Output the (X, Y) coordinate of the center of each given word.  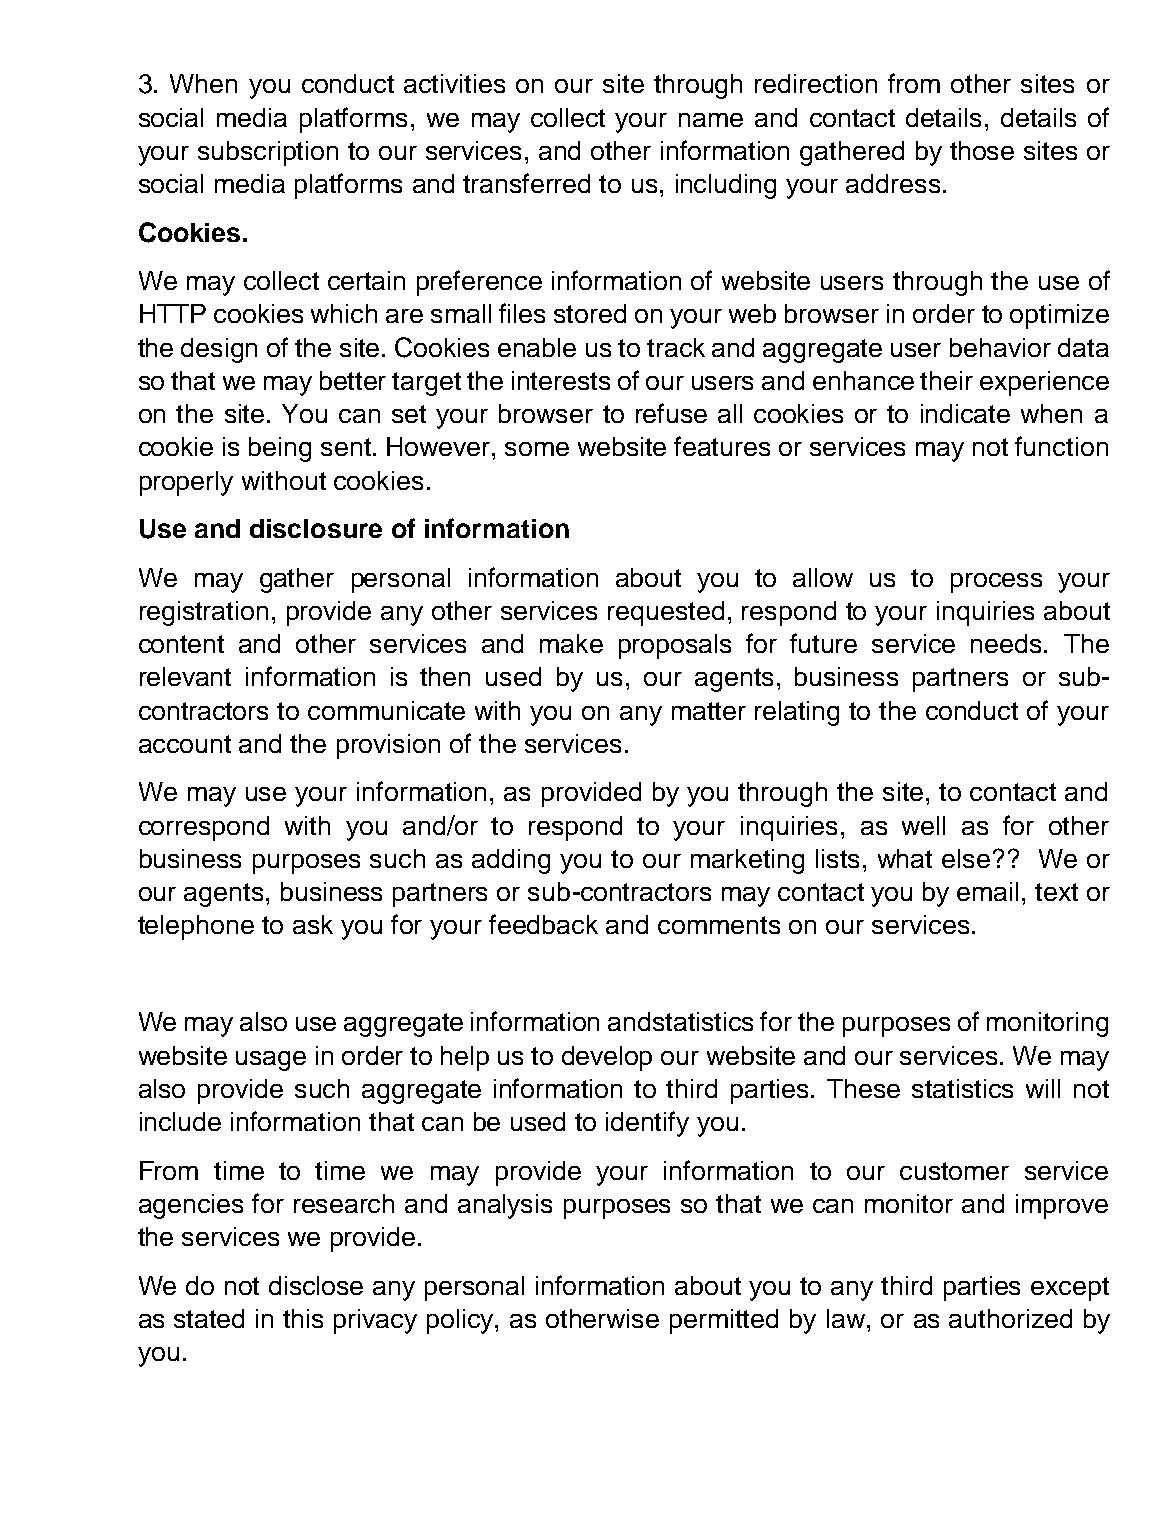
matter (709, 711)
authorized (1010, 1318)
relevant (185, 676)
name (711, 120)
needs (1006, 643)
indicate (965, 413)
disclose (316, 1285)
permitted (724, 1321)
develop (607, 1058)
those (982, 150)
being (280, 449)
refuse (671, 413)
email (987, 891)
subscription (268, 153)
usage (271, 1061)
